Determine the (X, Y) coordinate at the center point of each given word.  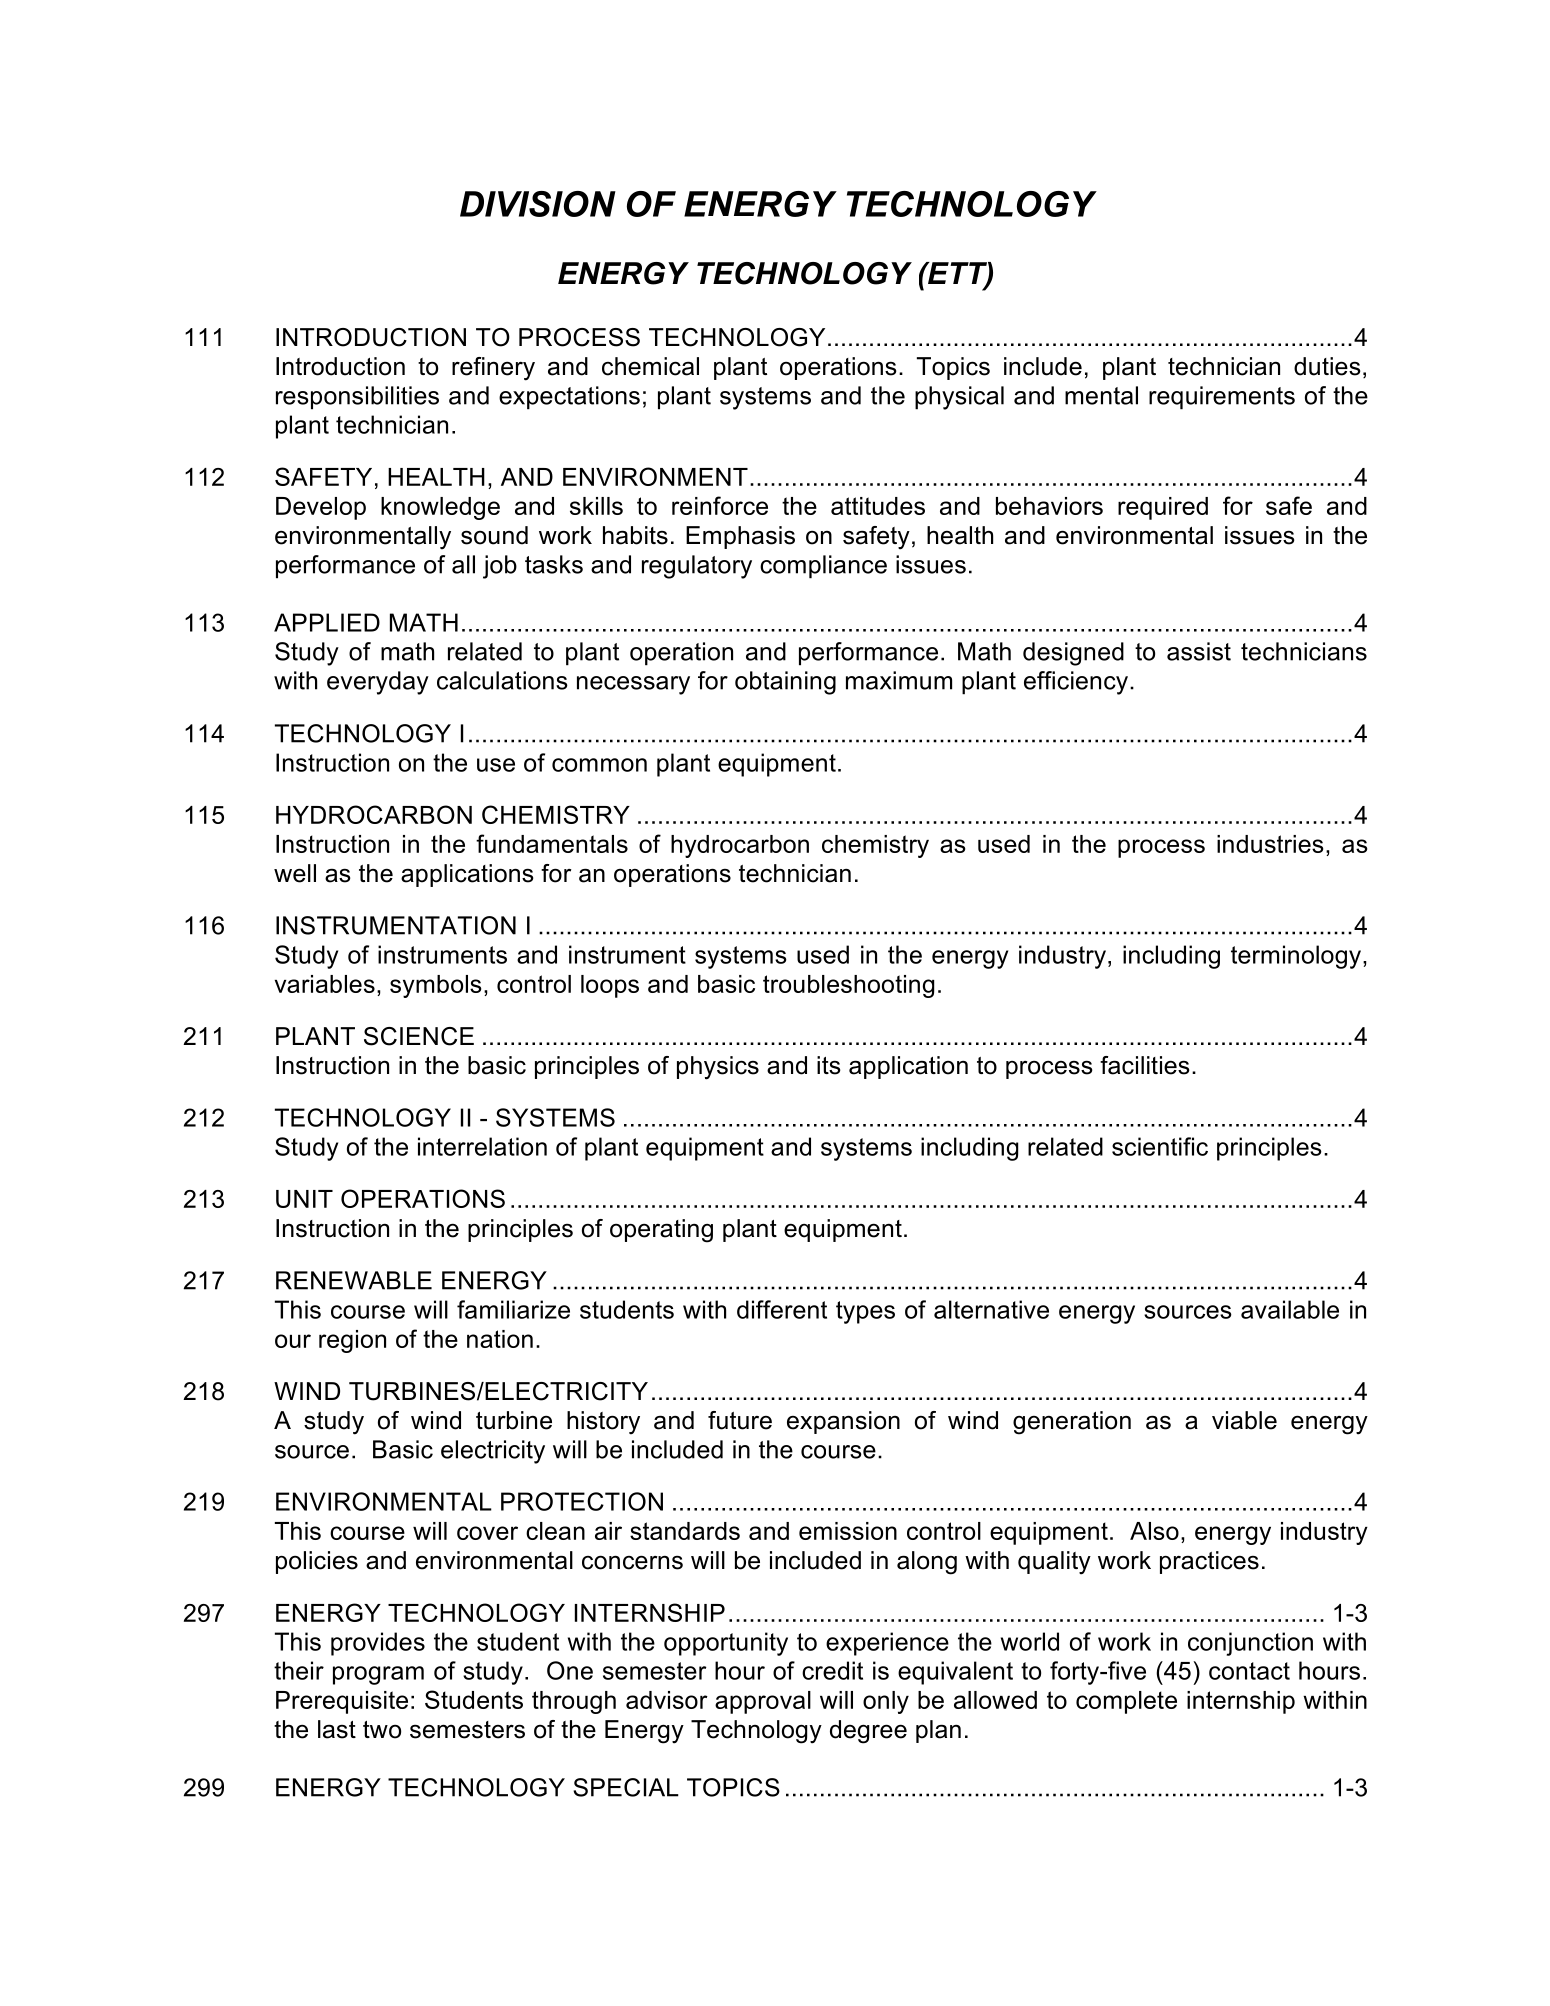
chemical (650, 366)
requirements (1222, 398)
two (382, 1730)
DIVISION (538, 204)
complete (1126, 1702)
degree (868, 1732)
